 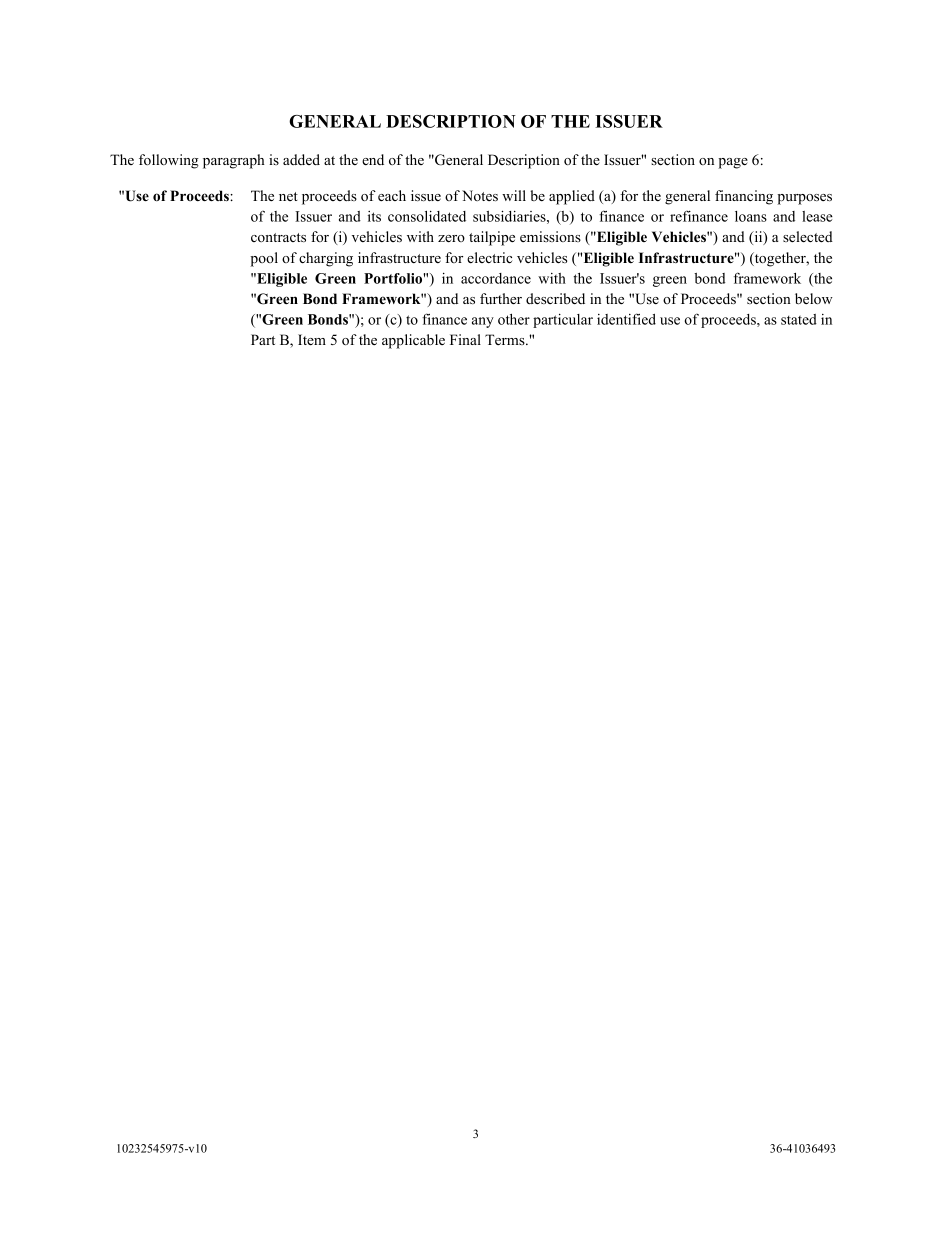 I want to click on Item, so click(x=312, y=339).
